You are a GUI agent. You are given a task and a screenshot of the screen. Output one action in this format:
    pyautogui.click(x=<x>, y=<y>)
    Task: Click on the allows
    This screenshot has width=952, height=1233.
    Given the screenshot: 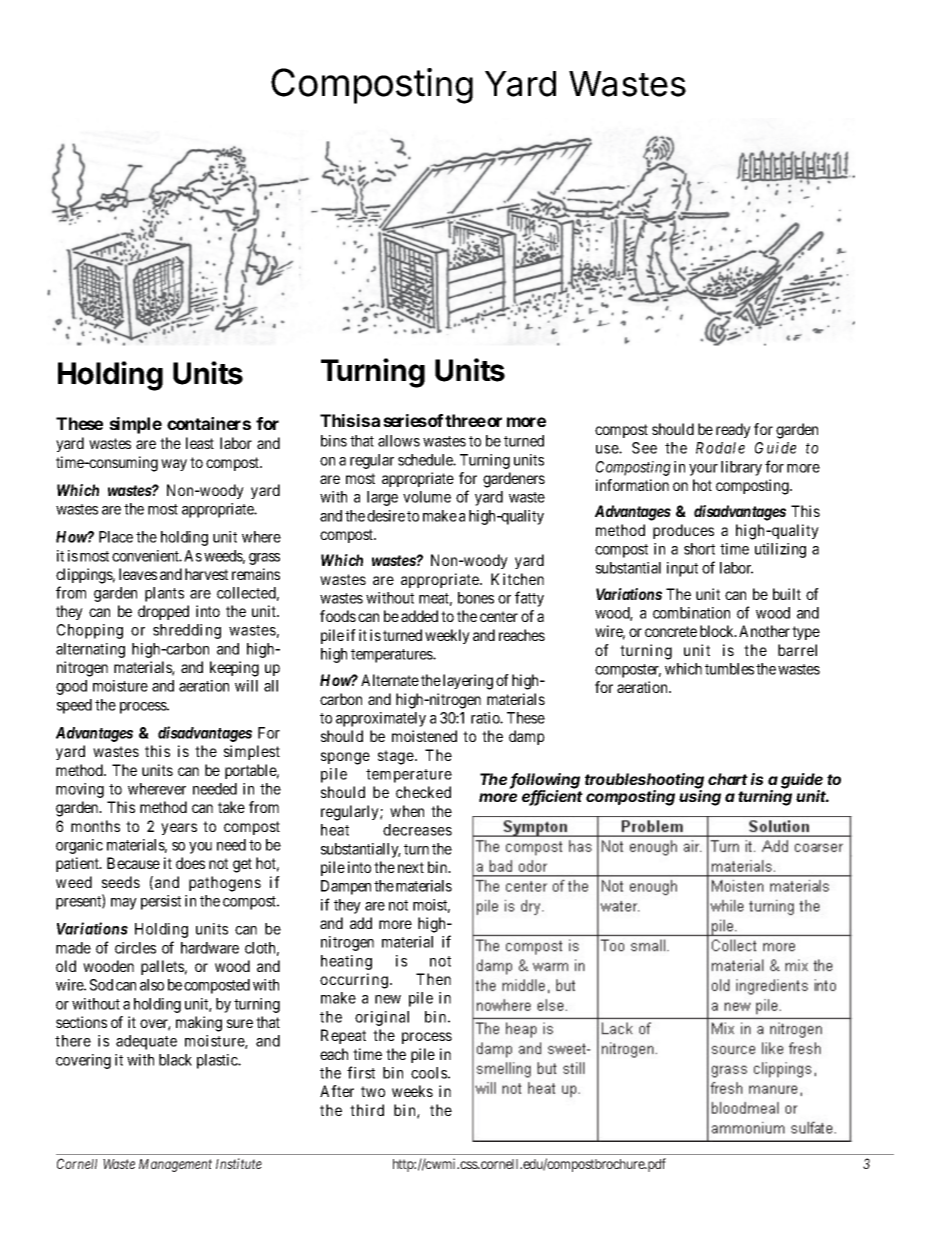 What is the action you would take?
    pyautogui.click(x=399, y=441)
